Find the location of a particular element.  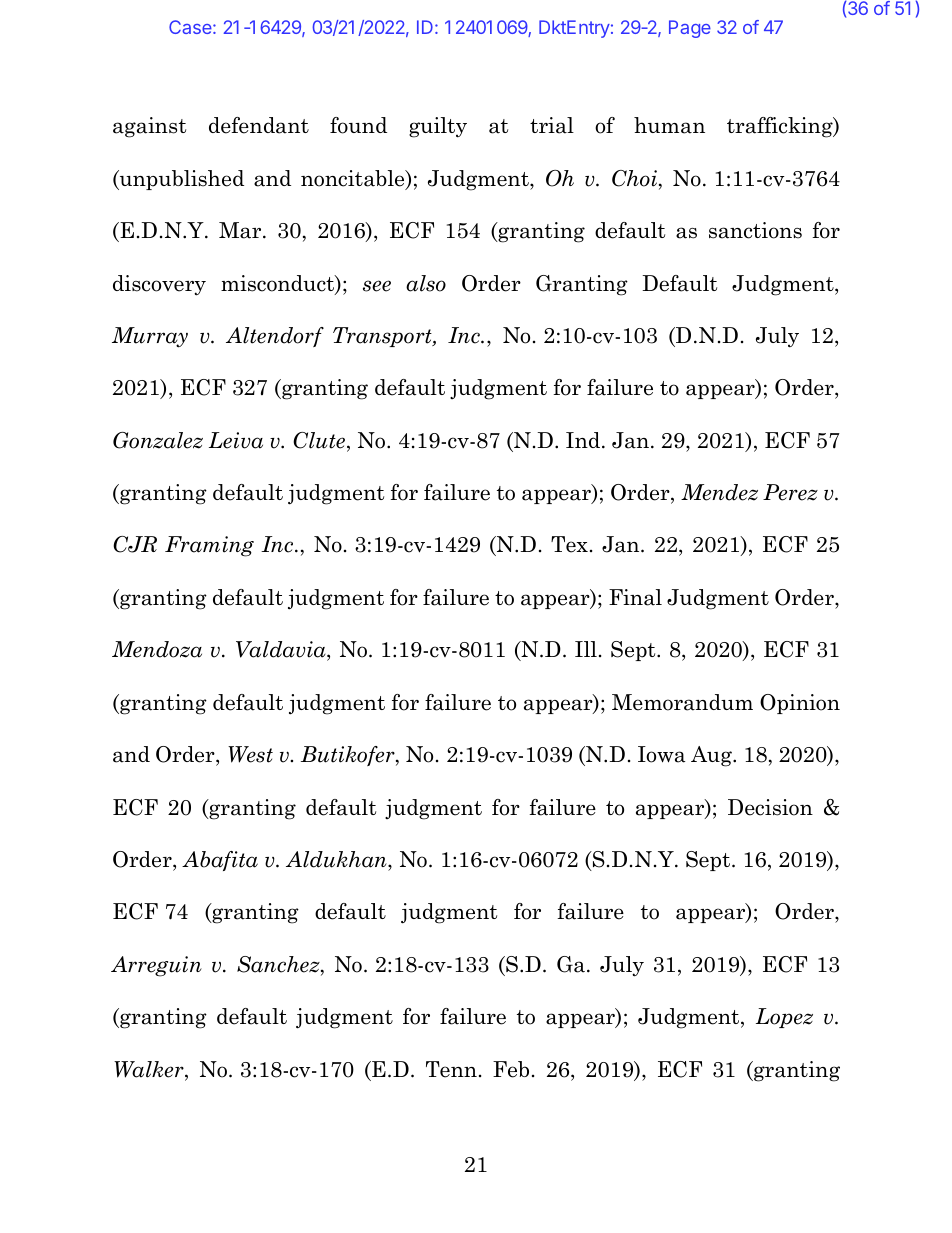

Walker is located at coordinates (150, 1070).
